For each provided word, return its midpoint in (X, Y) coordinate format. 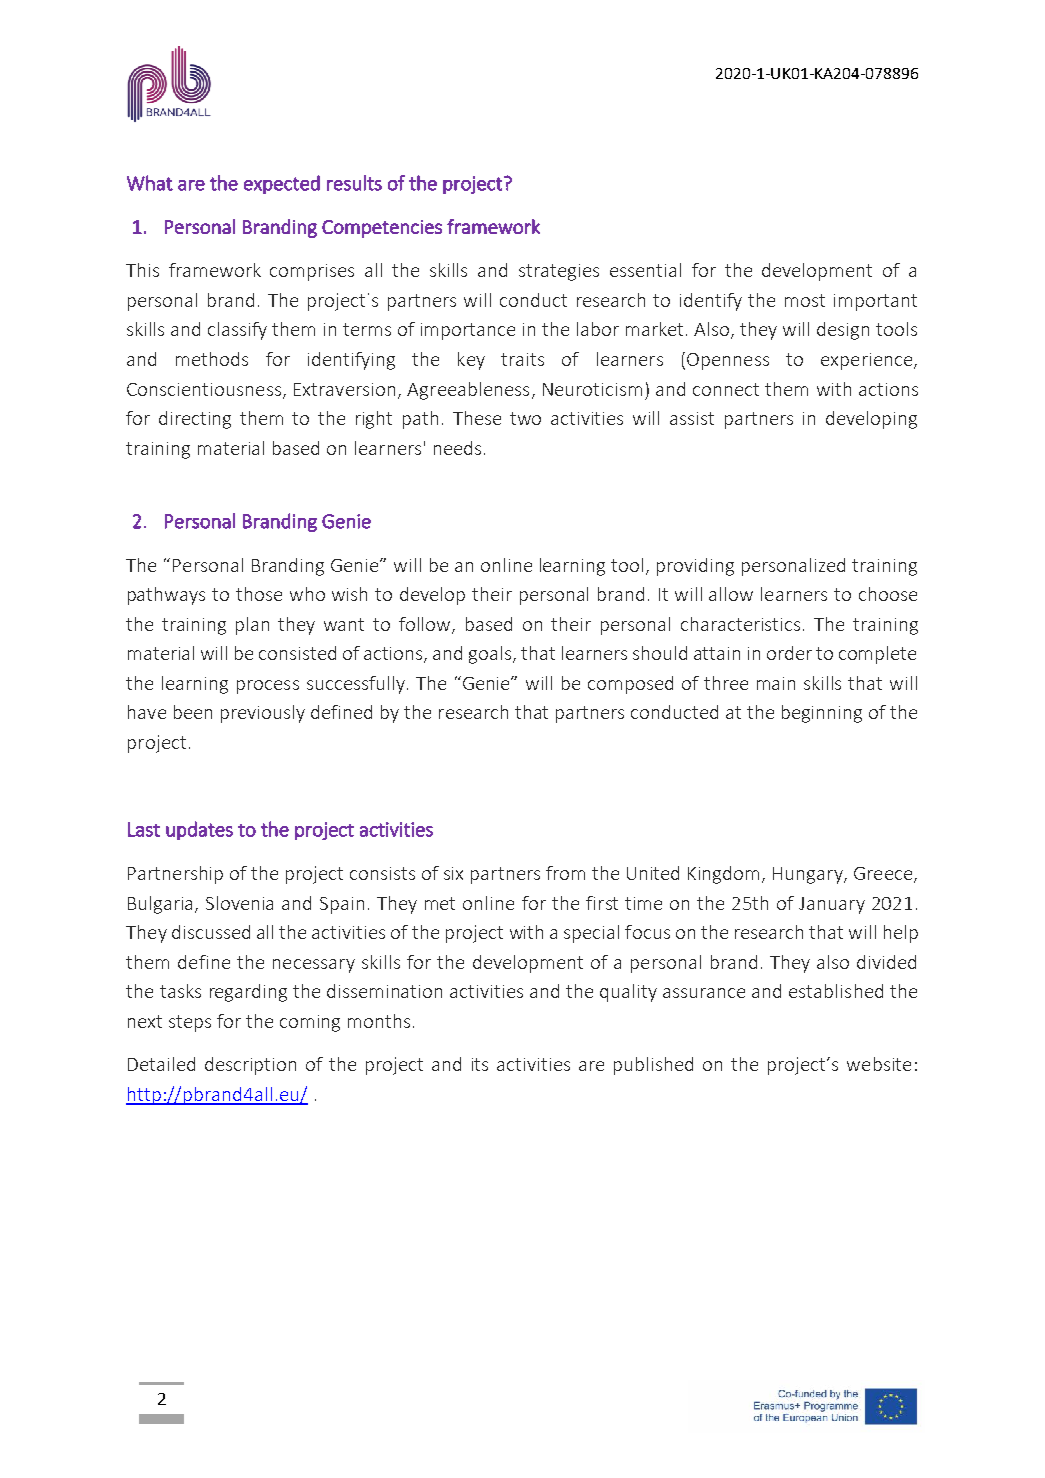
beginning (822, 714)
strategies (559, 272)
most (805, 300)
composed (630, 685)
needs (457, 448)
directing (195, 420)
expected (282, 184)
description (250, 1066)
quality (628, 993)
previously (263, 714)
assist (692, 418)
